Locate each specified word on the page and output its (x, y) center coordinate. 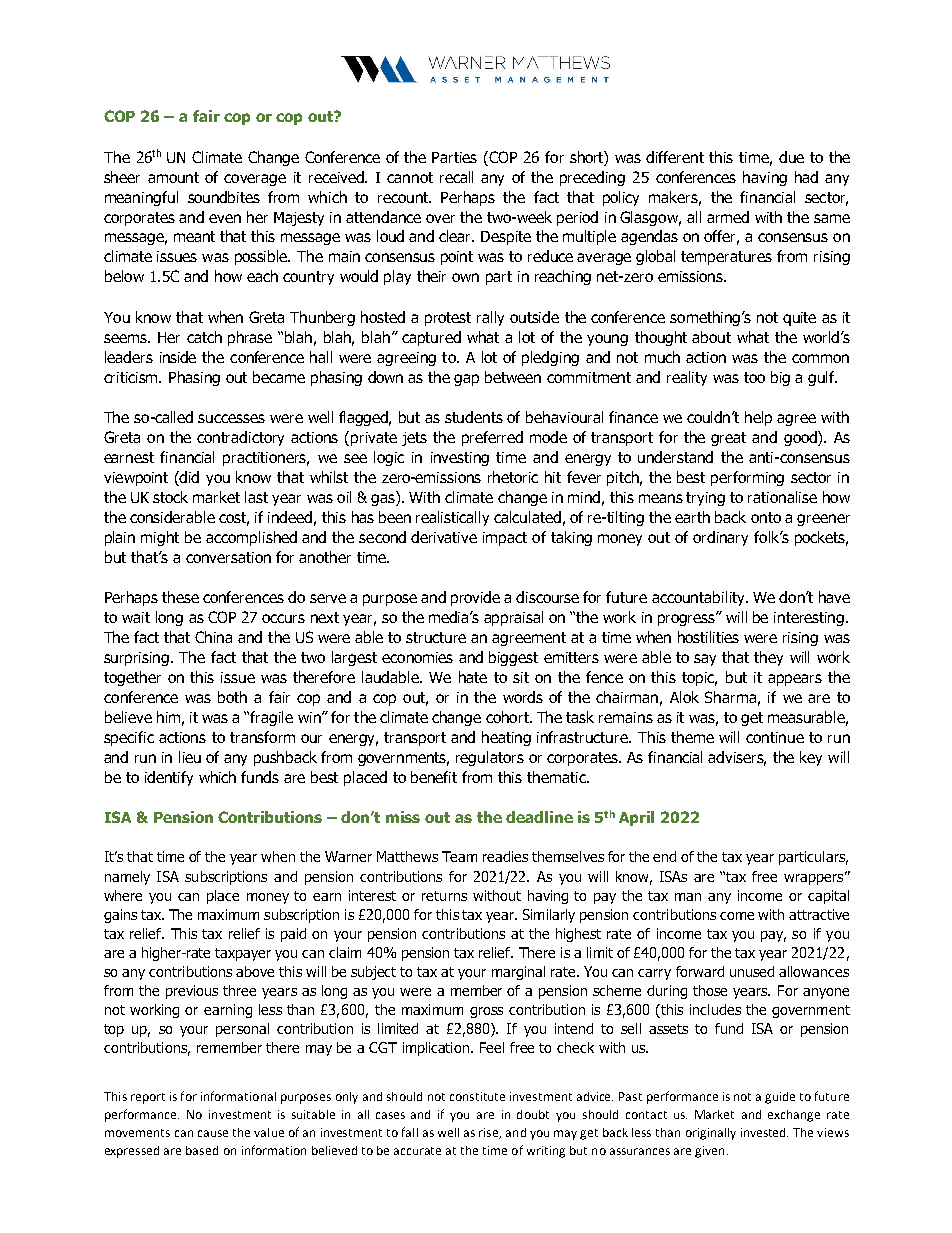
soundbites (224, 197)
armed (728, 217)
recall (456, 177)
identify (169, 778)
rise (490, 1133)
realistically (452, 518)
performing (747, 478)
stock (170, 497)
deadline (539, 817)
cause (213, 1133)
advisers (737, 758)
